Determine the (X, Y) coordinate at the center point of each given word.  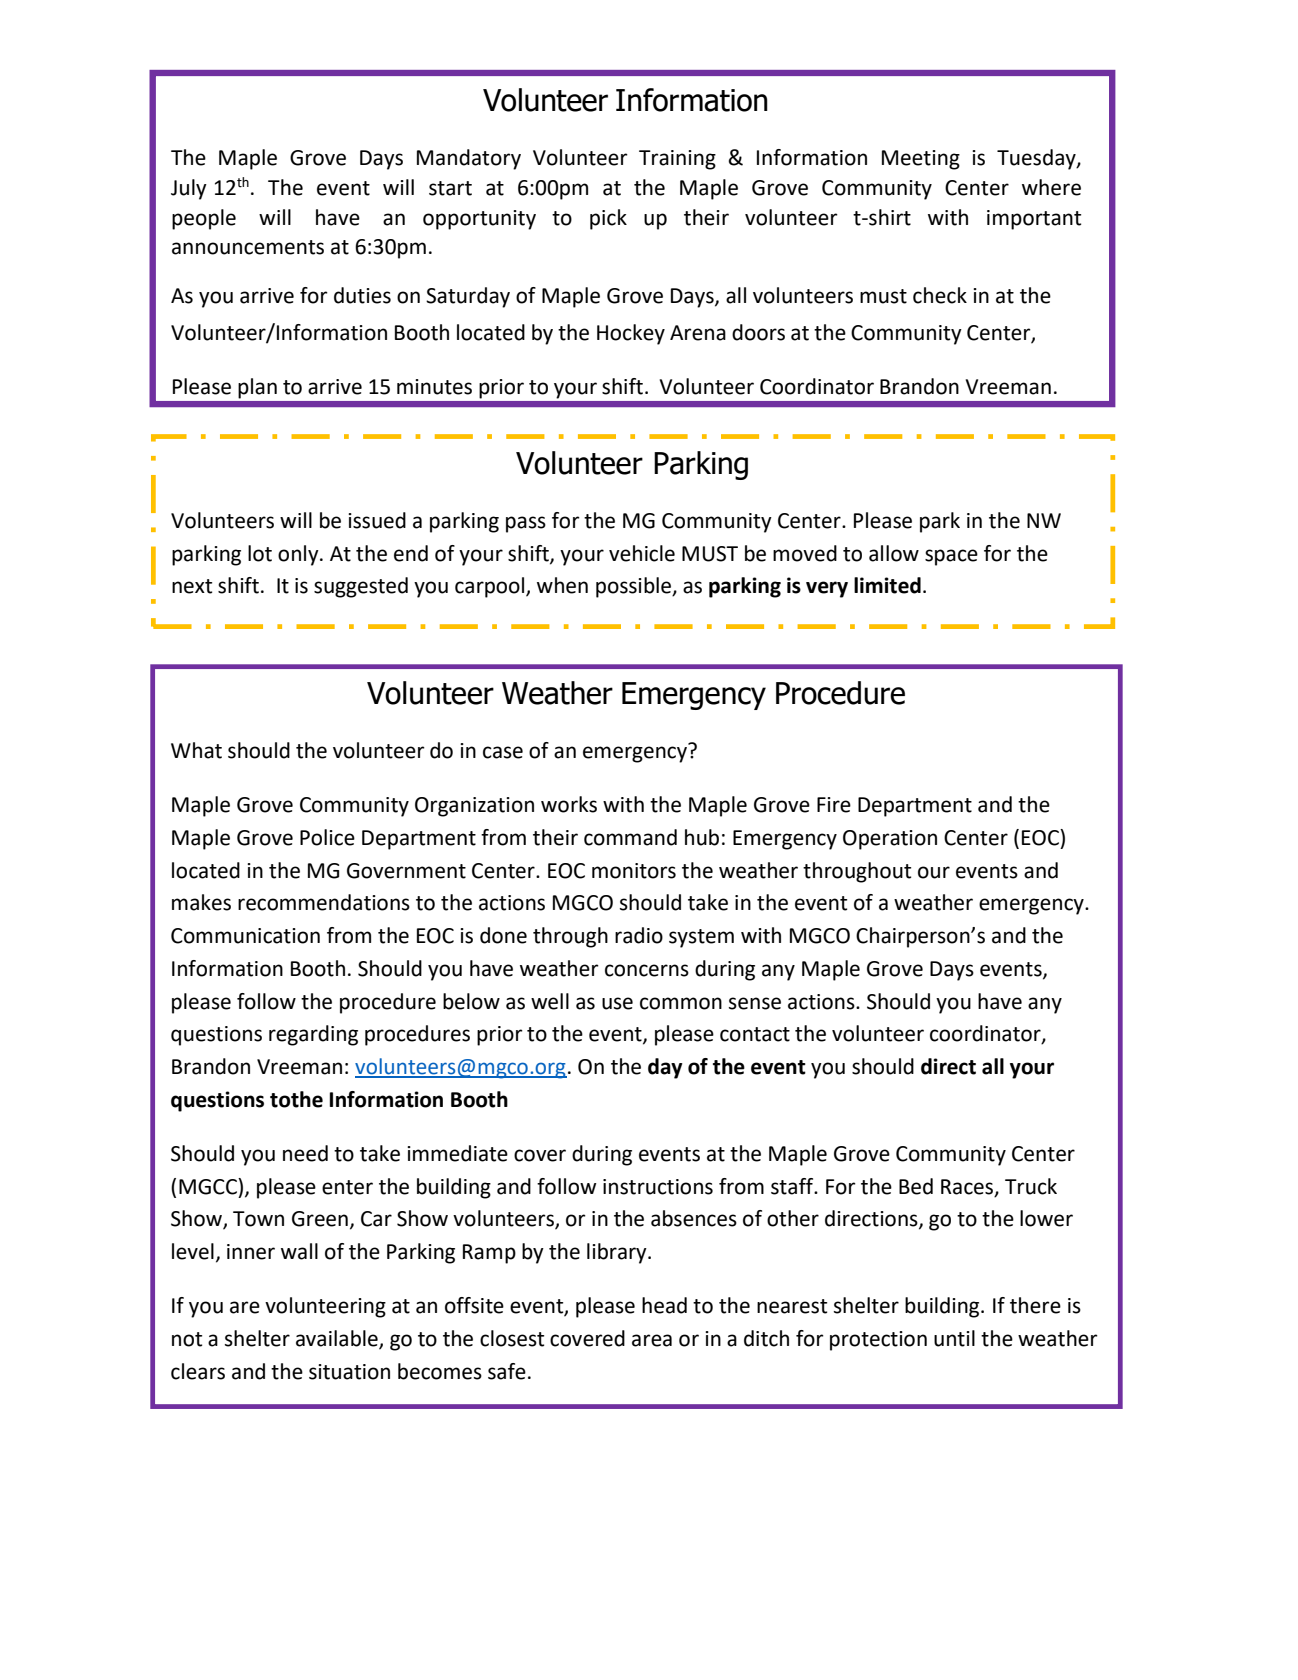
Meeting (921, 160)
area (652, 1340)
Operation (890, 840)
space (951, 557)
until (954, 1338)
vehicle (642, 553)
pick (608, 219)
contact (755, 1034)
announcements (248, 247)
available (338, 1339)
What (196, 750)
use (617, 1003)
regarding (313, 1035)
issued (377, 520)
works (569, 804)
